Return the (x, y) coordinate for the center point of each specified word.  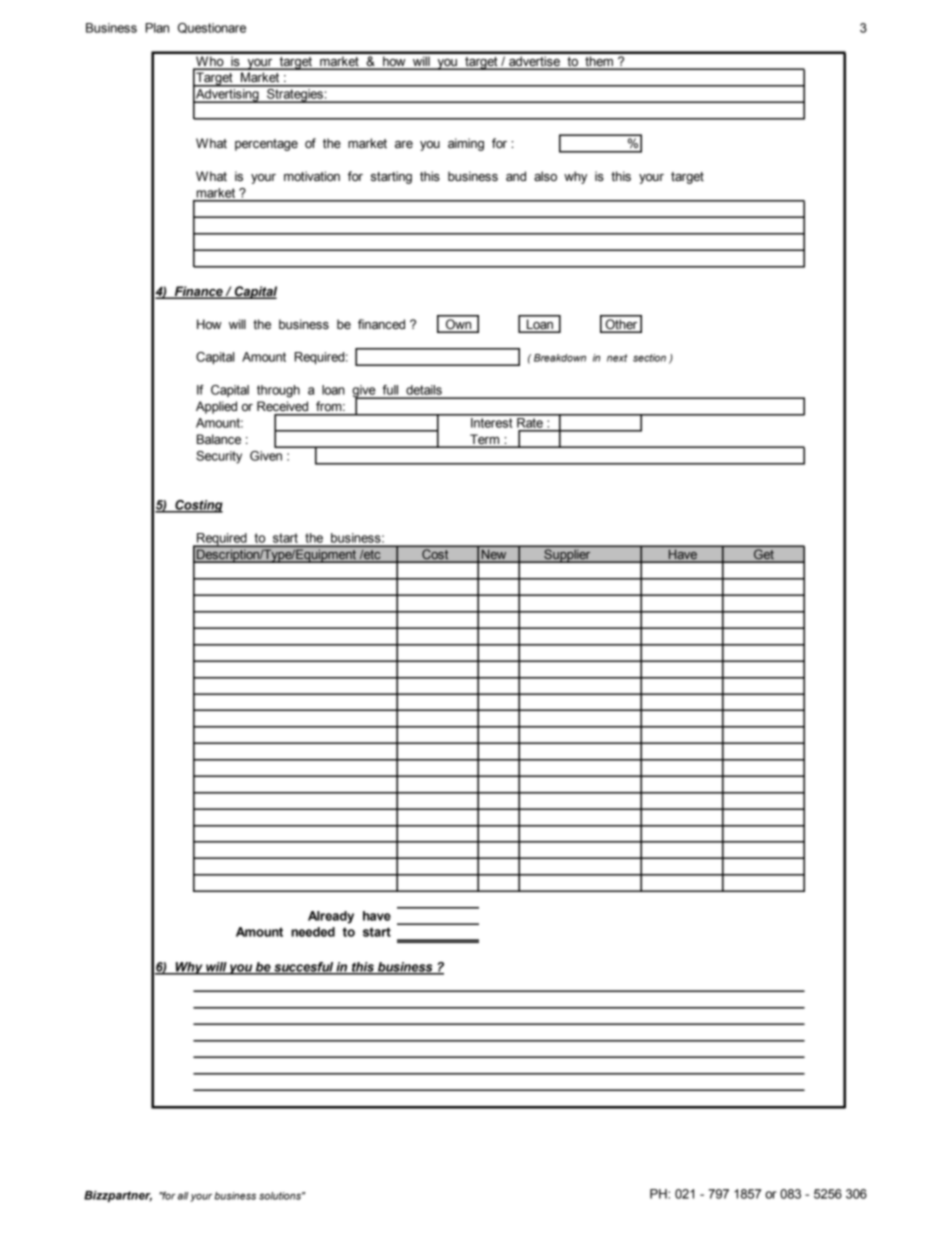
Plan (157, 28)
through (278, 391)
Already (331, 917)
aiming (466, 144)
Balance (219, 439)
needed (313, 932)
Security (219, 457)
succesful (303, 968)
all (183, 1196)
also (545, 176)
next (617, 358)
